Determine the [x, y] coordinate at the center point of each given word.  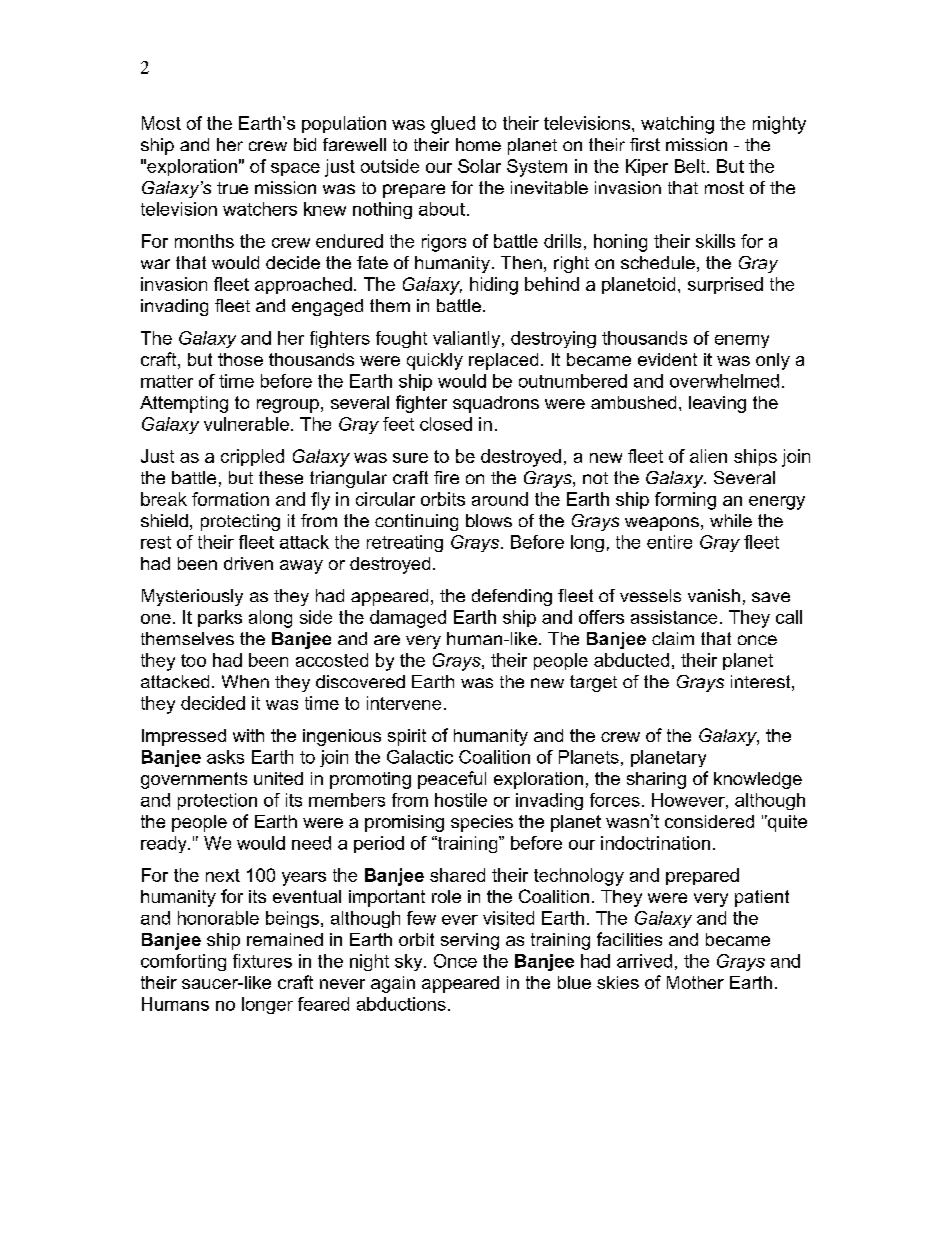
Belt [691, 166]
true [232, 188]
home [478, 144]
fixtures [262, 961]
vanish [714, 595]
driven [248, 563]
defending [512, 597]
